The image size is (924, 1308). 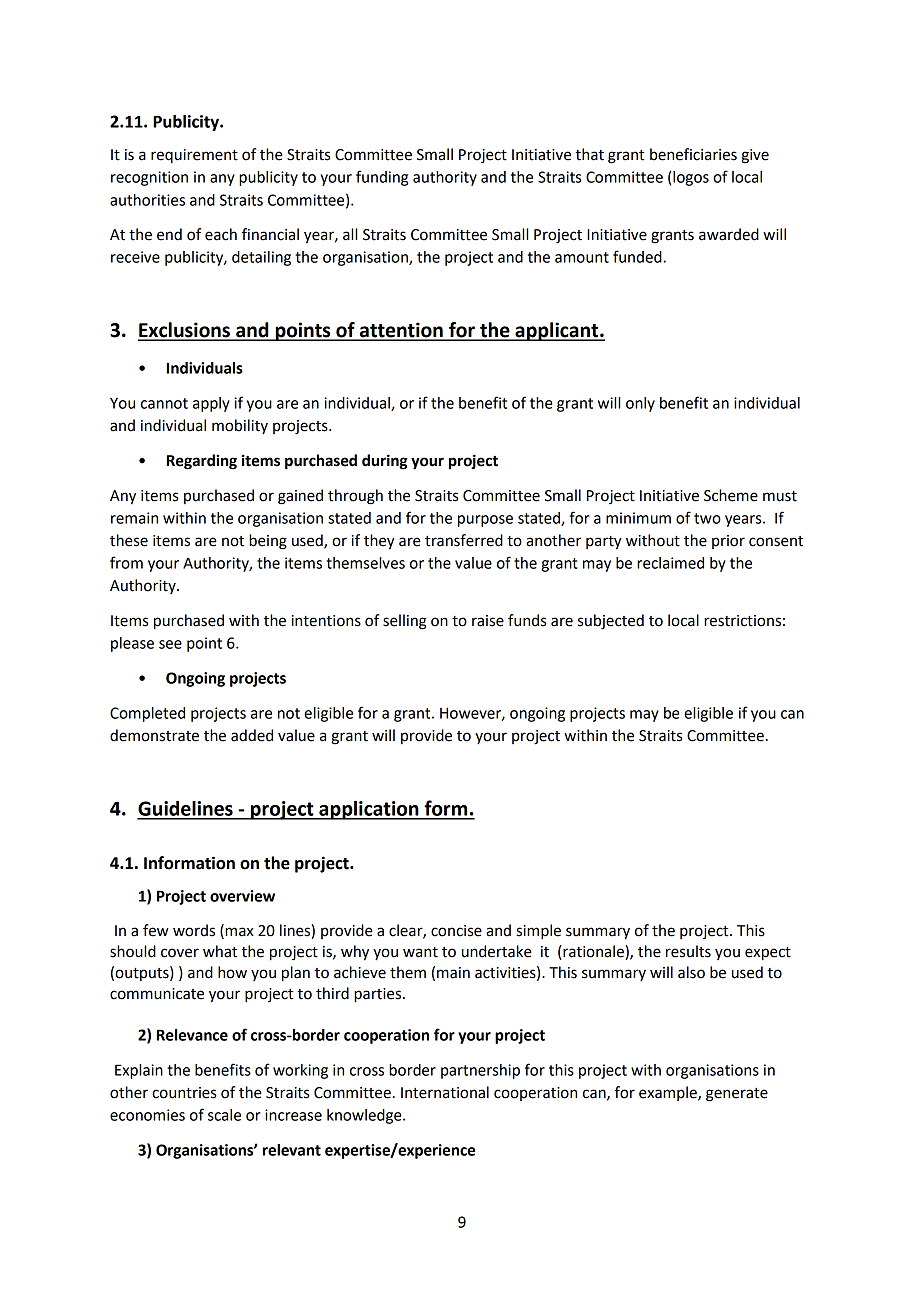 I want to click on requirement, so click(x=194, y=156).
